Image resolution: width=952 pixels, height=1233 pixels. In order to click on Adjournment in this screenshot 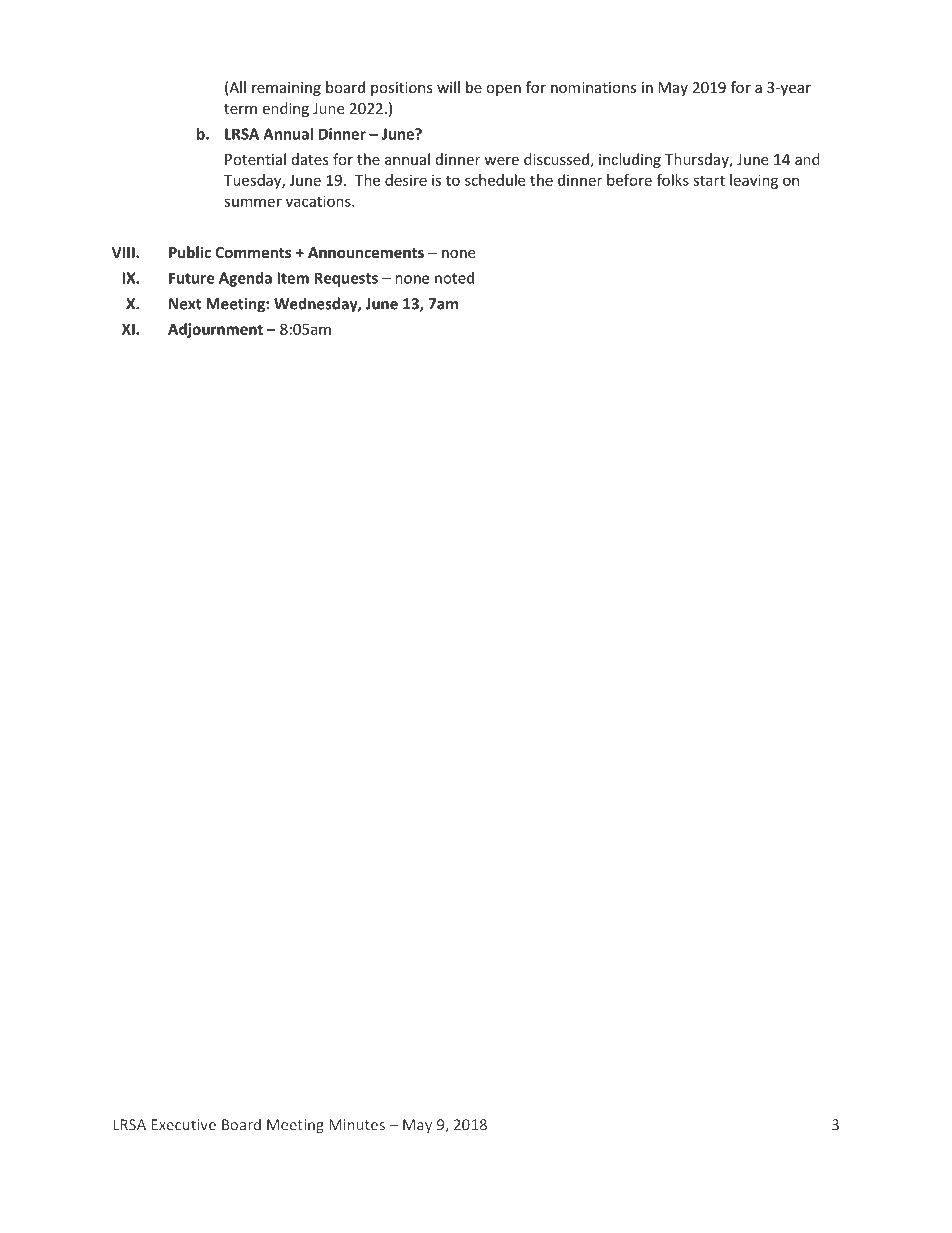, I will do `click(215, 330)`.
